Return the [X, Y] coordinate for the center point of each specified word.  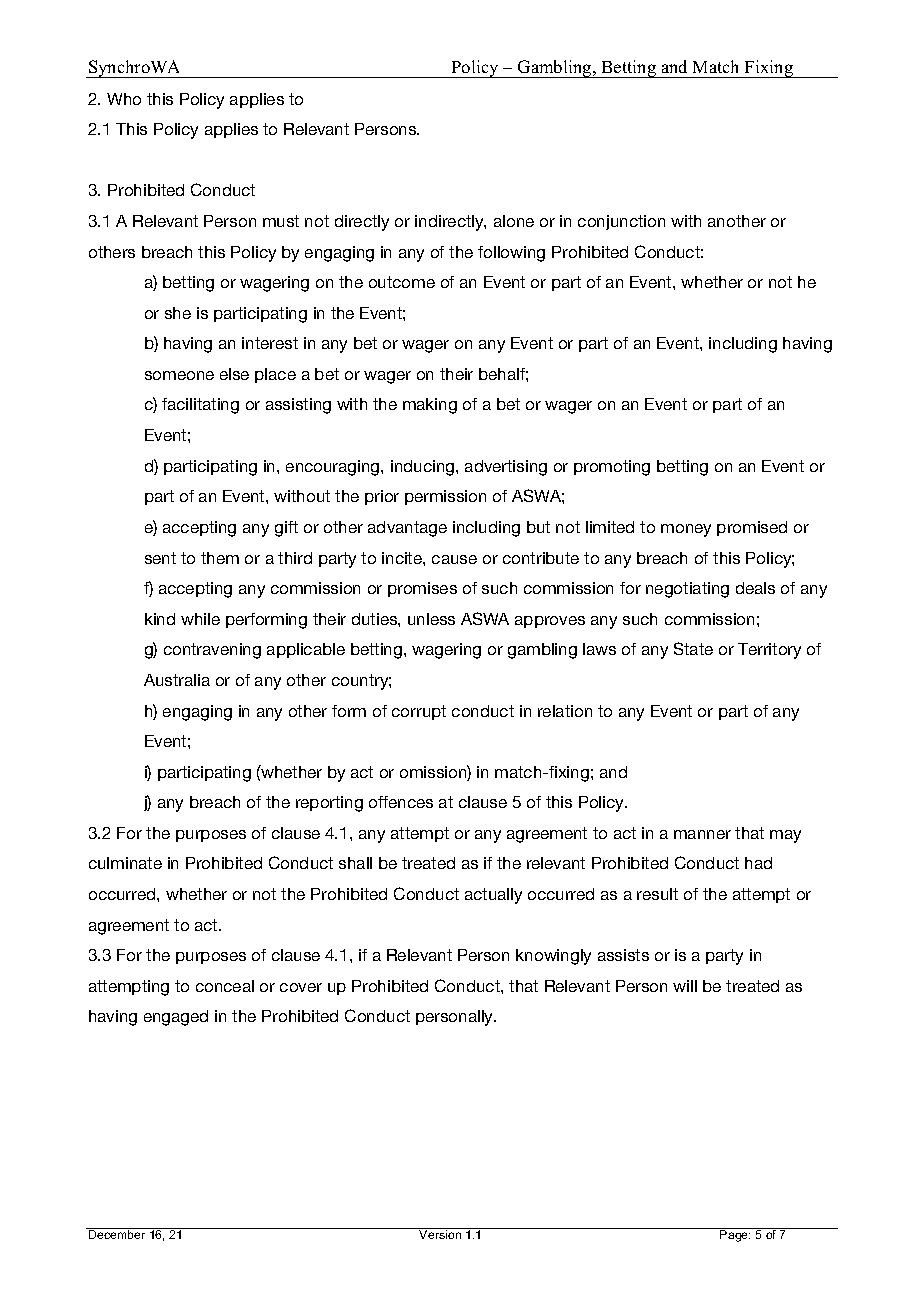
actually [493, 896]
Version [440, 1234]
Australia [177, 680]
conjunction [621, 222]
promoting [612, 468]
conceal [225, 986]
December [117, 1234]
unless [431, 619]
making [430, 406]
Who [124, 99]
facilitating [200, 406]
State [693, 648]
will [685, 986]
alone [514, 221]
